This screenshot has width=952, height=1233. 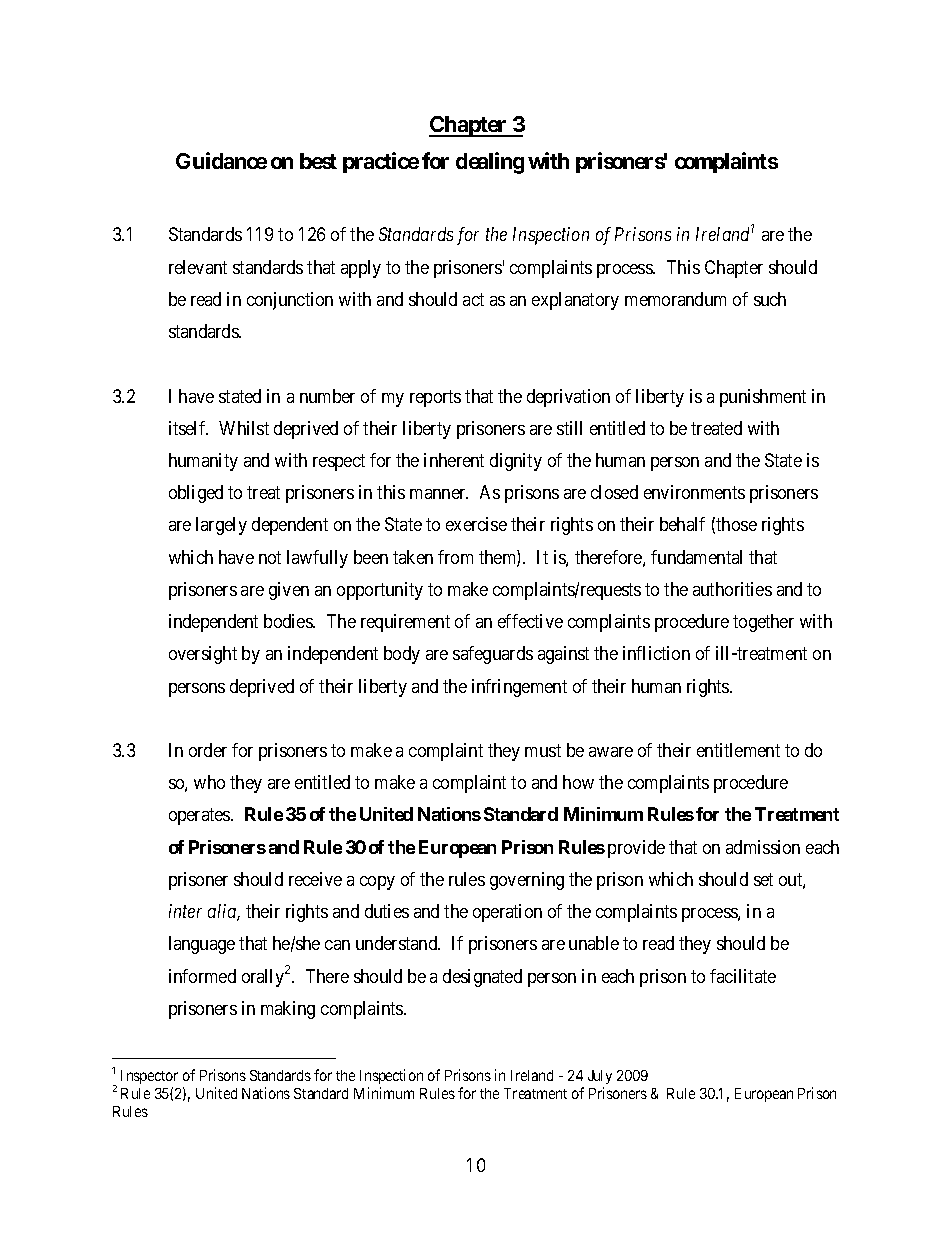 What do you see at coordinates (149, 1077) in the screenshot?
I see `Inspector` at bounding box center [149, 1077].
